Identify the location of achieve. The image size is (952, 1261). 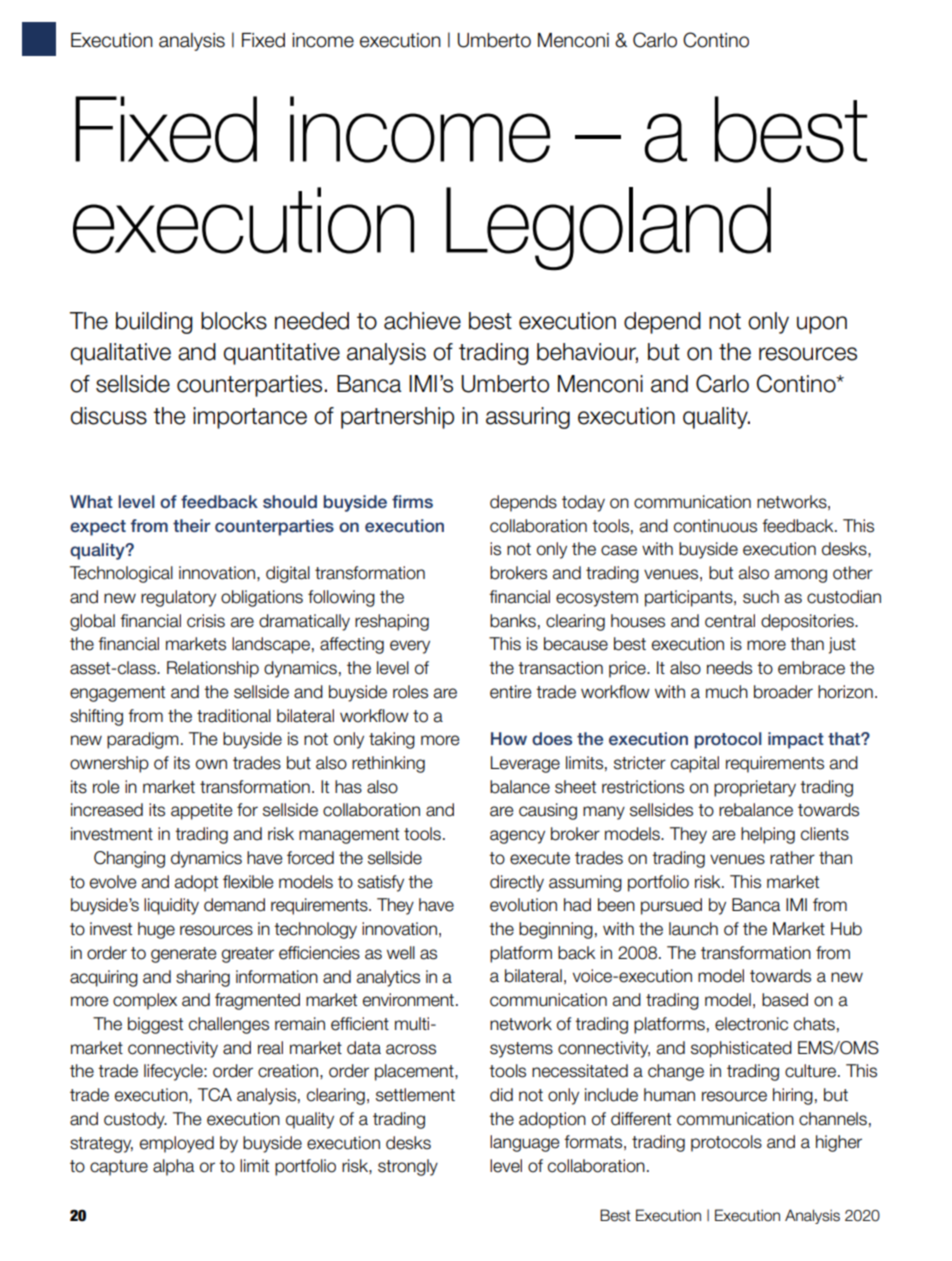
(422, 321).
